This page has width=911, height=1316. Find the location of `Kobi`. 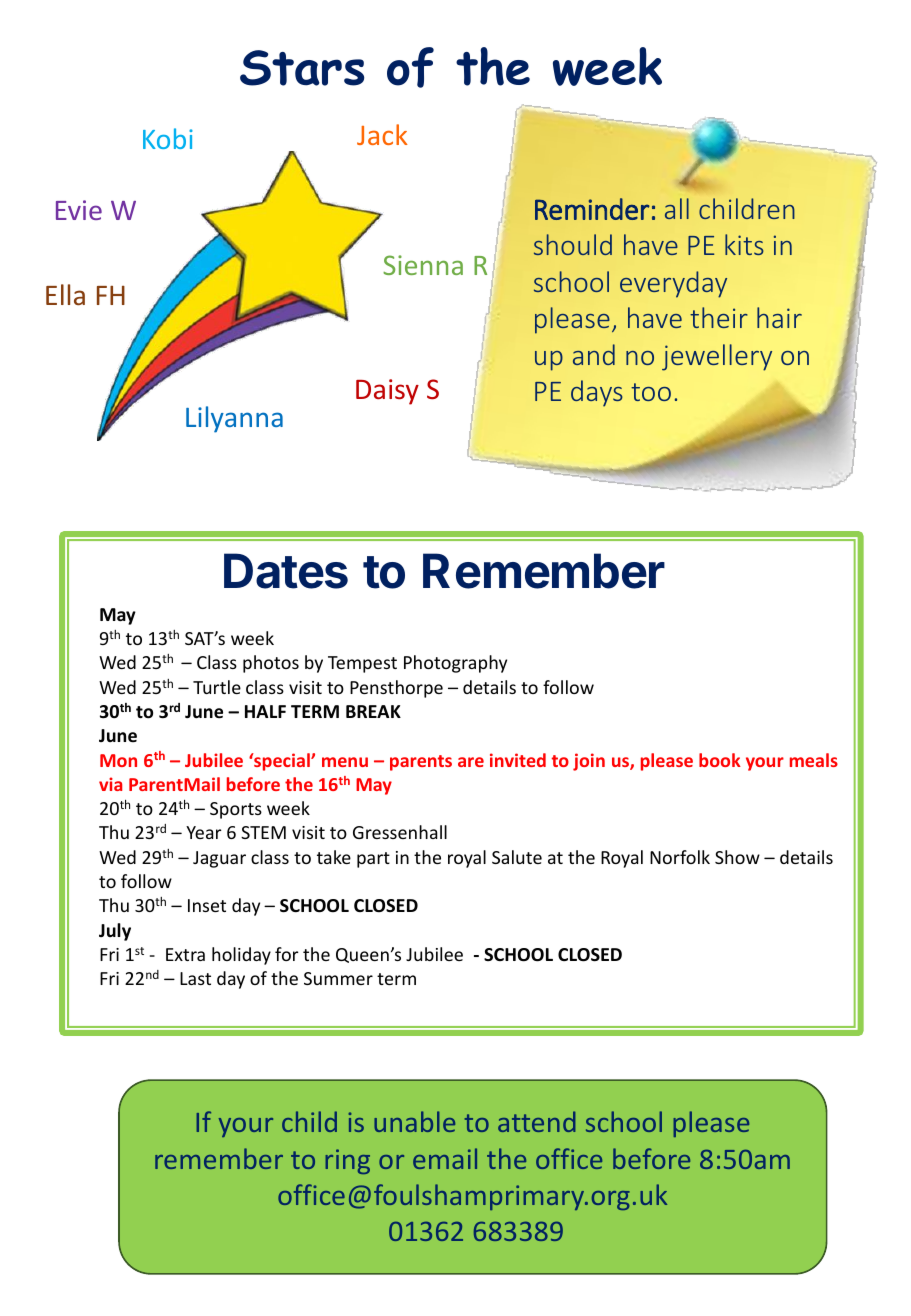

Kobi is located at coordinates (168, 138).
